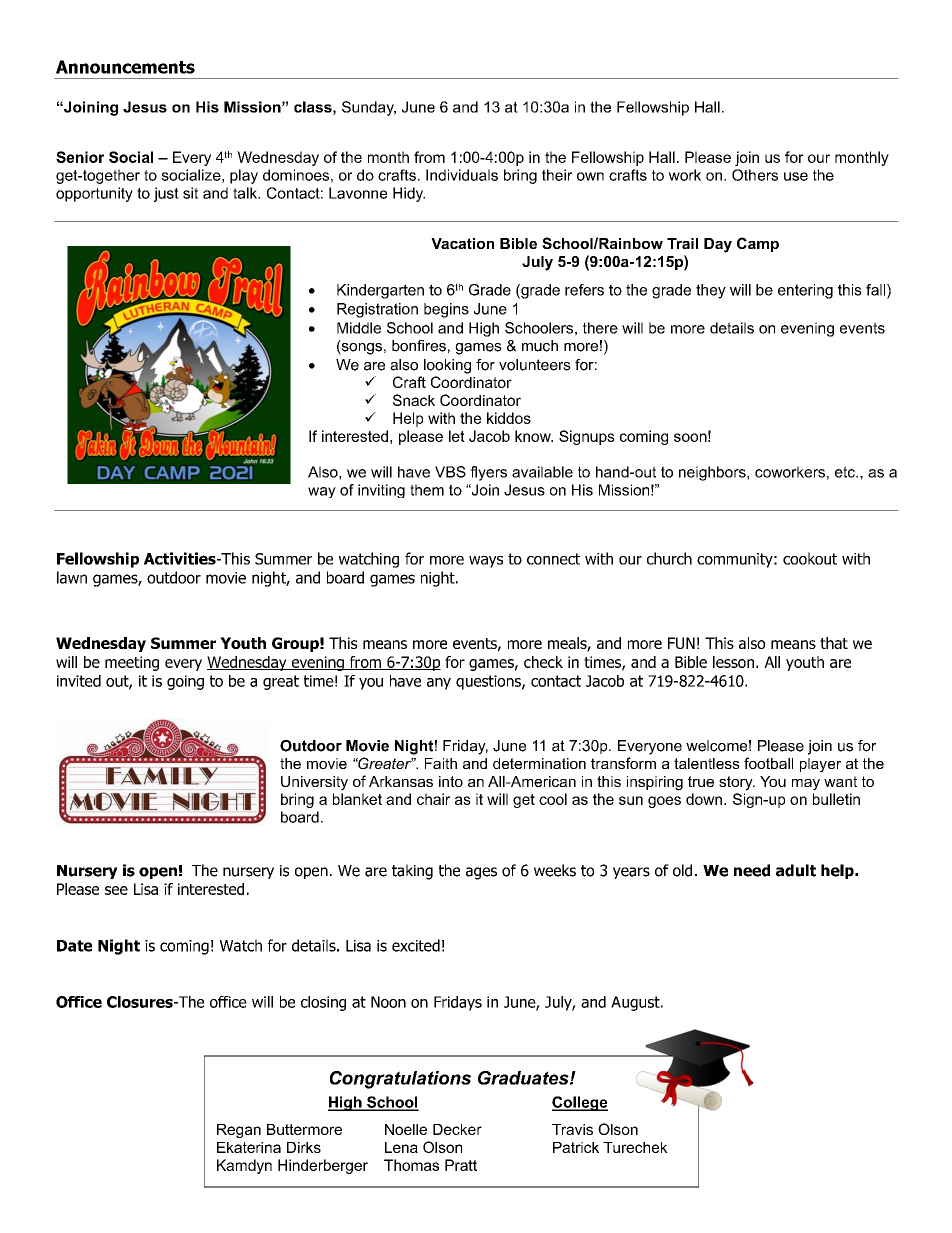 This document has width=952, height=1233. What do you see at coordinates (116, 890) in the document?
I see `see` at bounding box center [116, 890].
